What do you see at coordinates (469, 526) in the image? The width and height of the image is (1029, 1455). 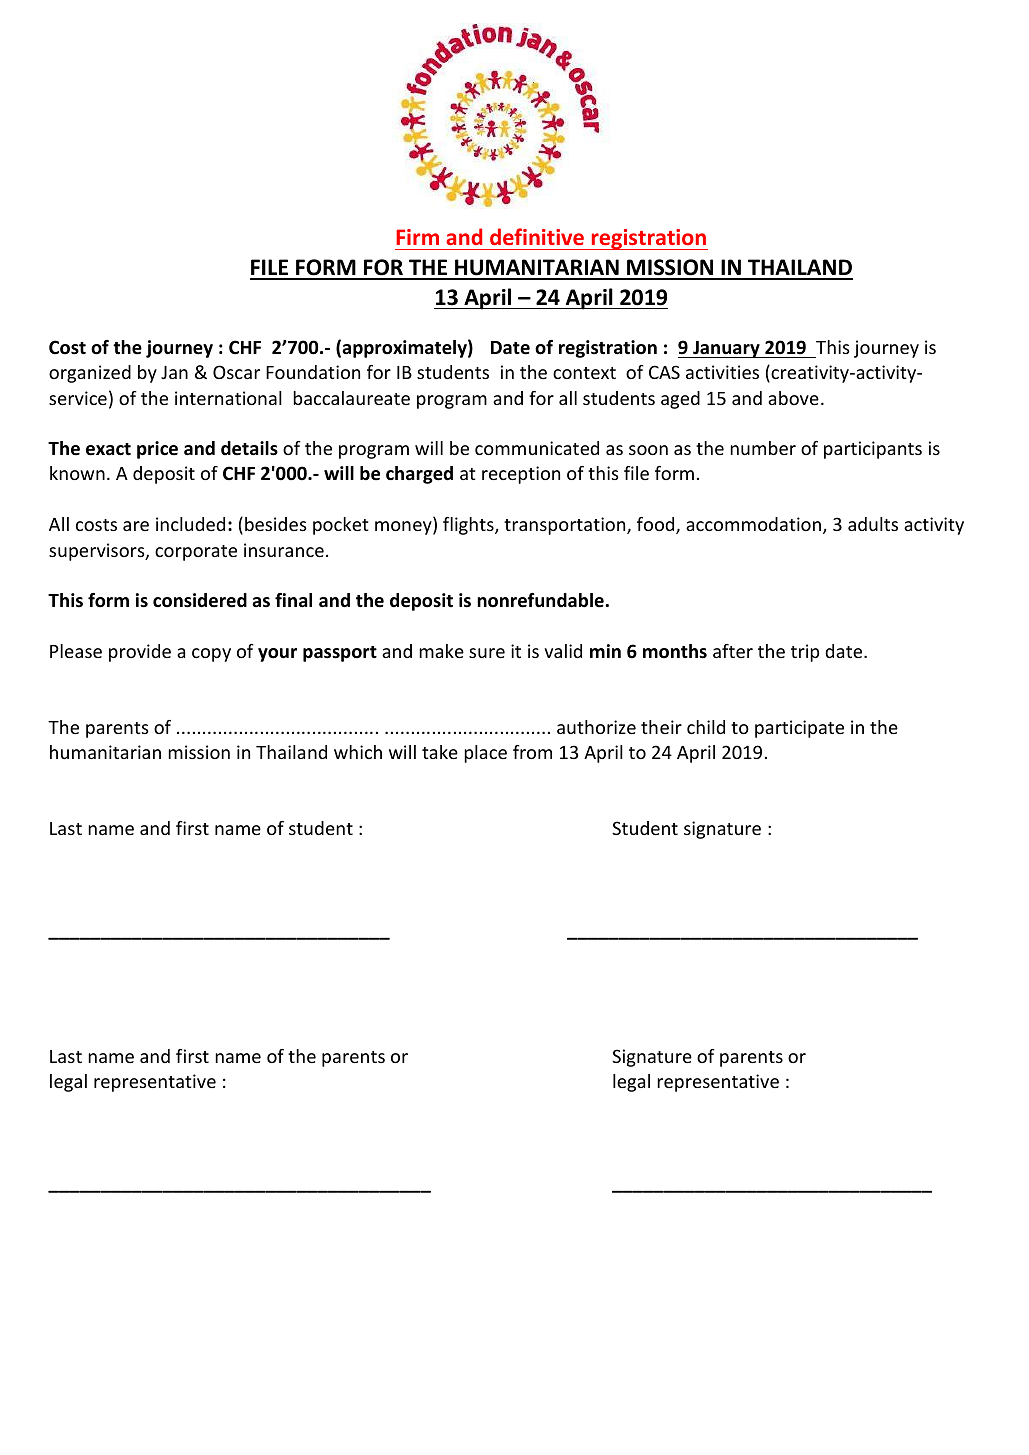 I see `flights` at bounding box center [469, 526].
